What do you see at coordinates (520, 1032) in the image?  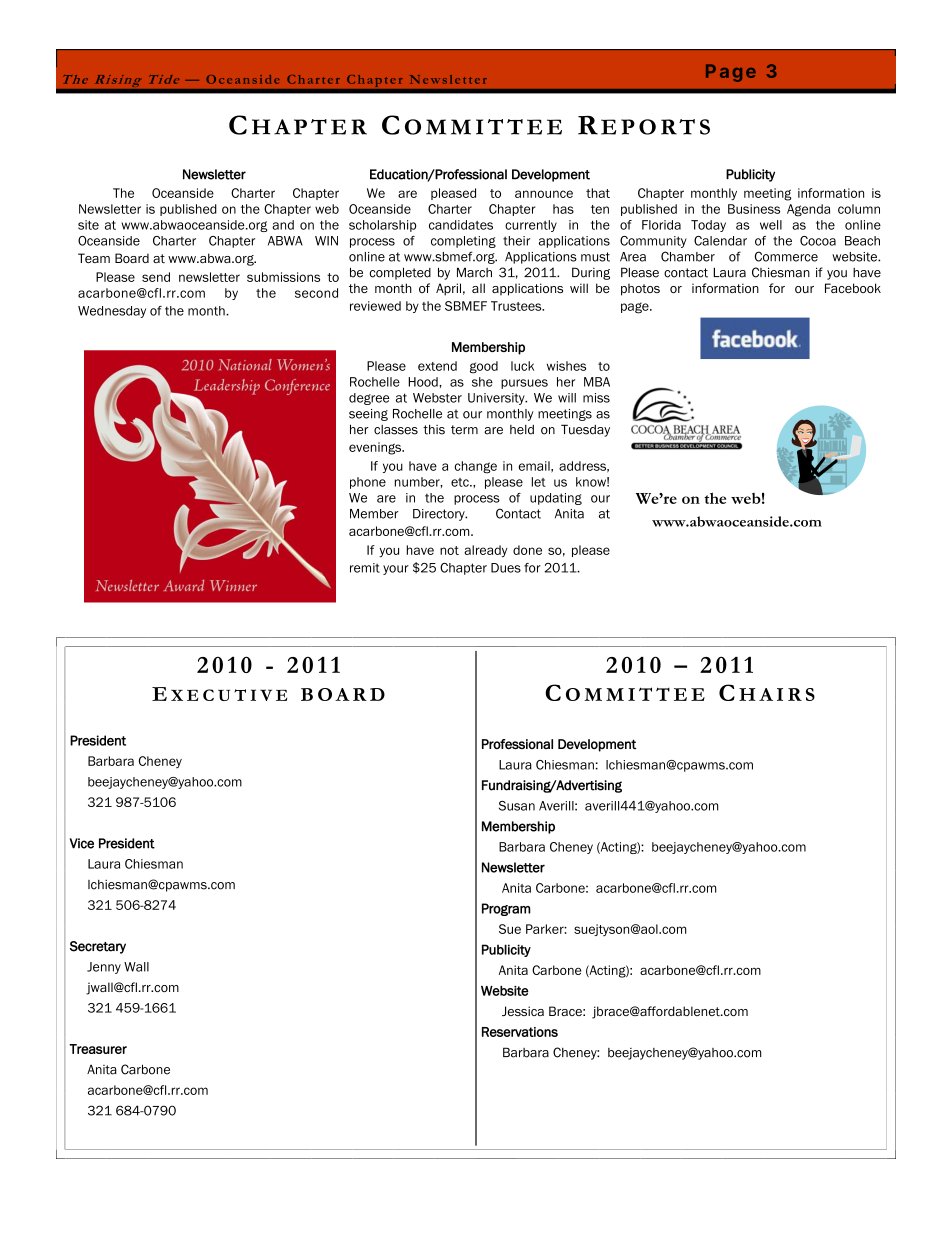 I see `Reservations` at bounding box center [520, 1032].
